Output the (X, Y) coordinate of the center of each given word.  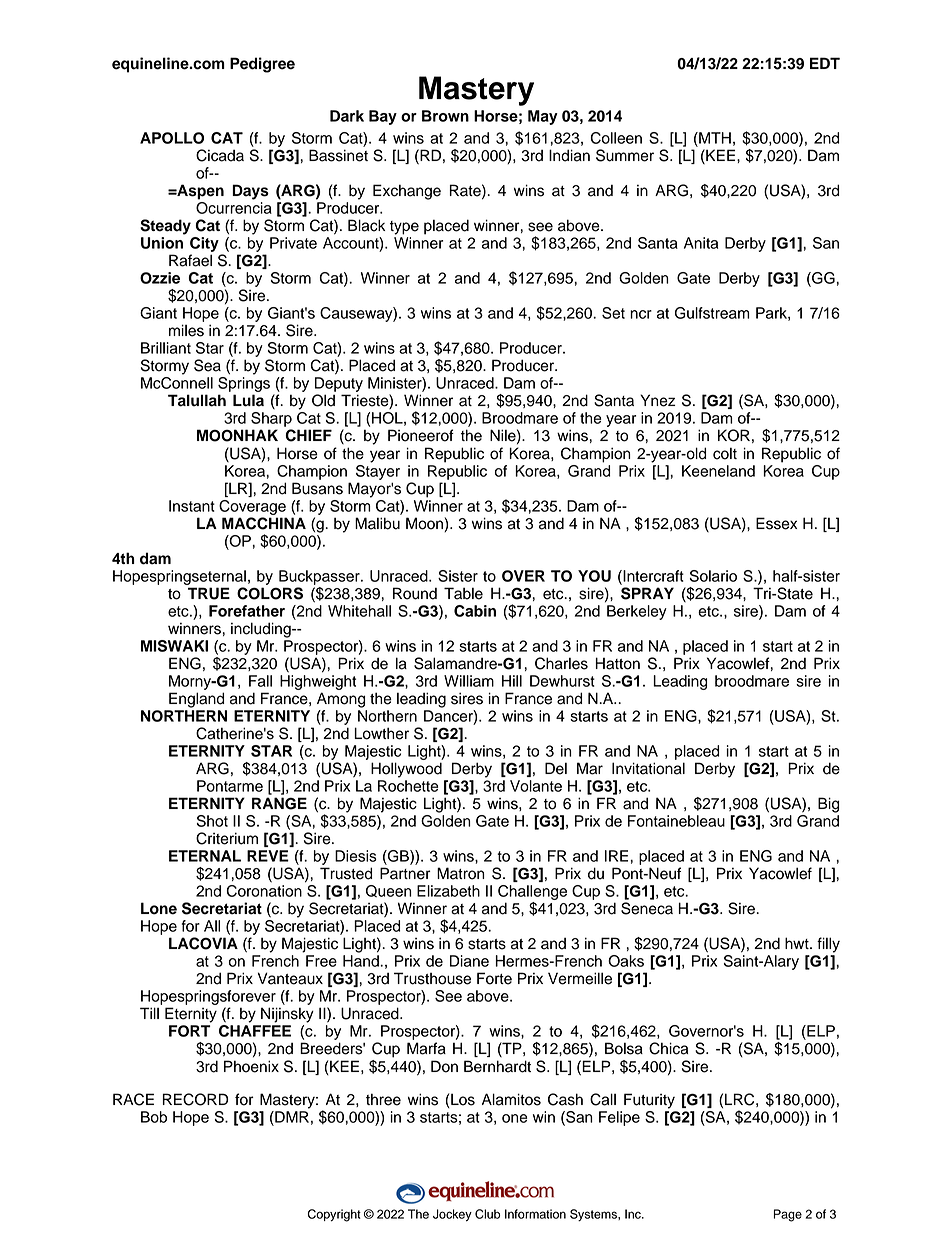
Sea (207, 365)
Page (787, 1215)
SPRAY (647, 593)
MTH (714, 138)
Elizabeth (448, 891)
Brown (445, 116)
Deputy (339, 384)
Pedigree (262, 65)
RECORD (195, 1099)
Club (487, 1214)
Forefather (247, 611)
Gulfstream (712, 313)
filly (828, 945)
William (469, 681)
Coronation (264, 891)
